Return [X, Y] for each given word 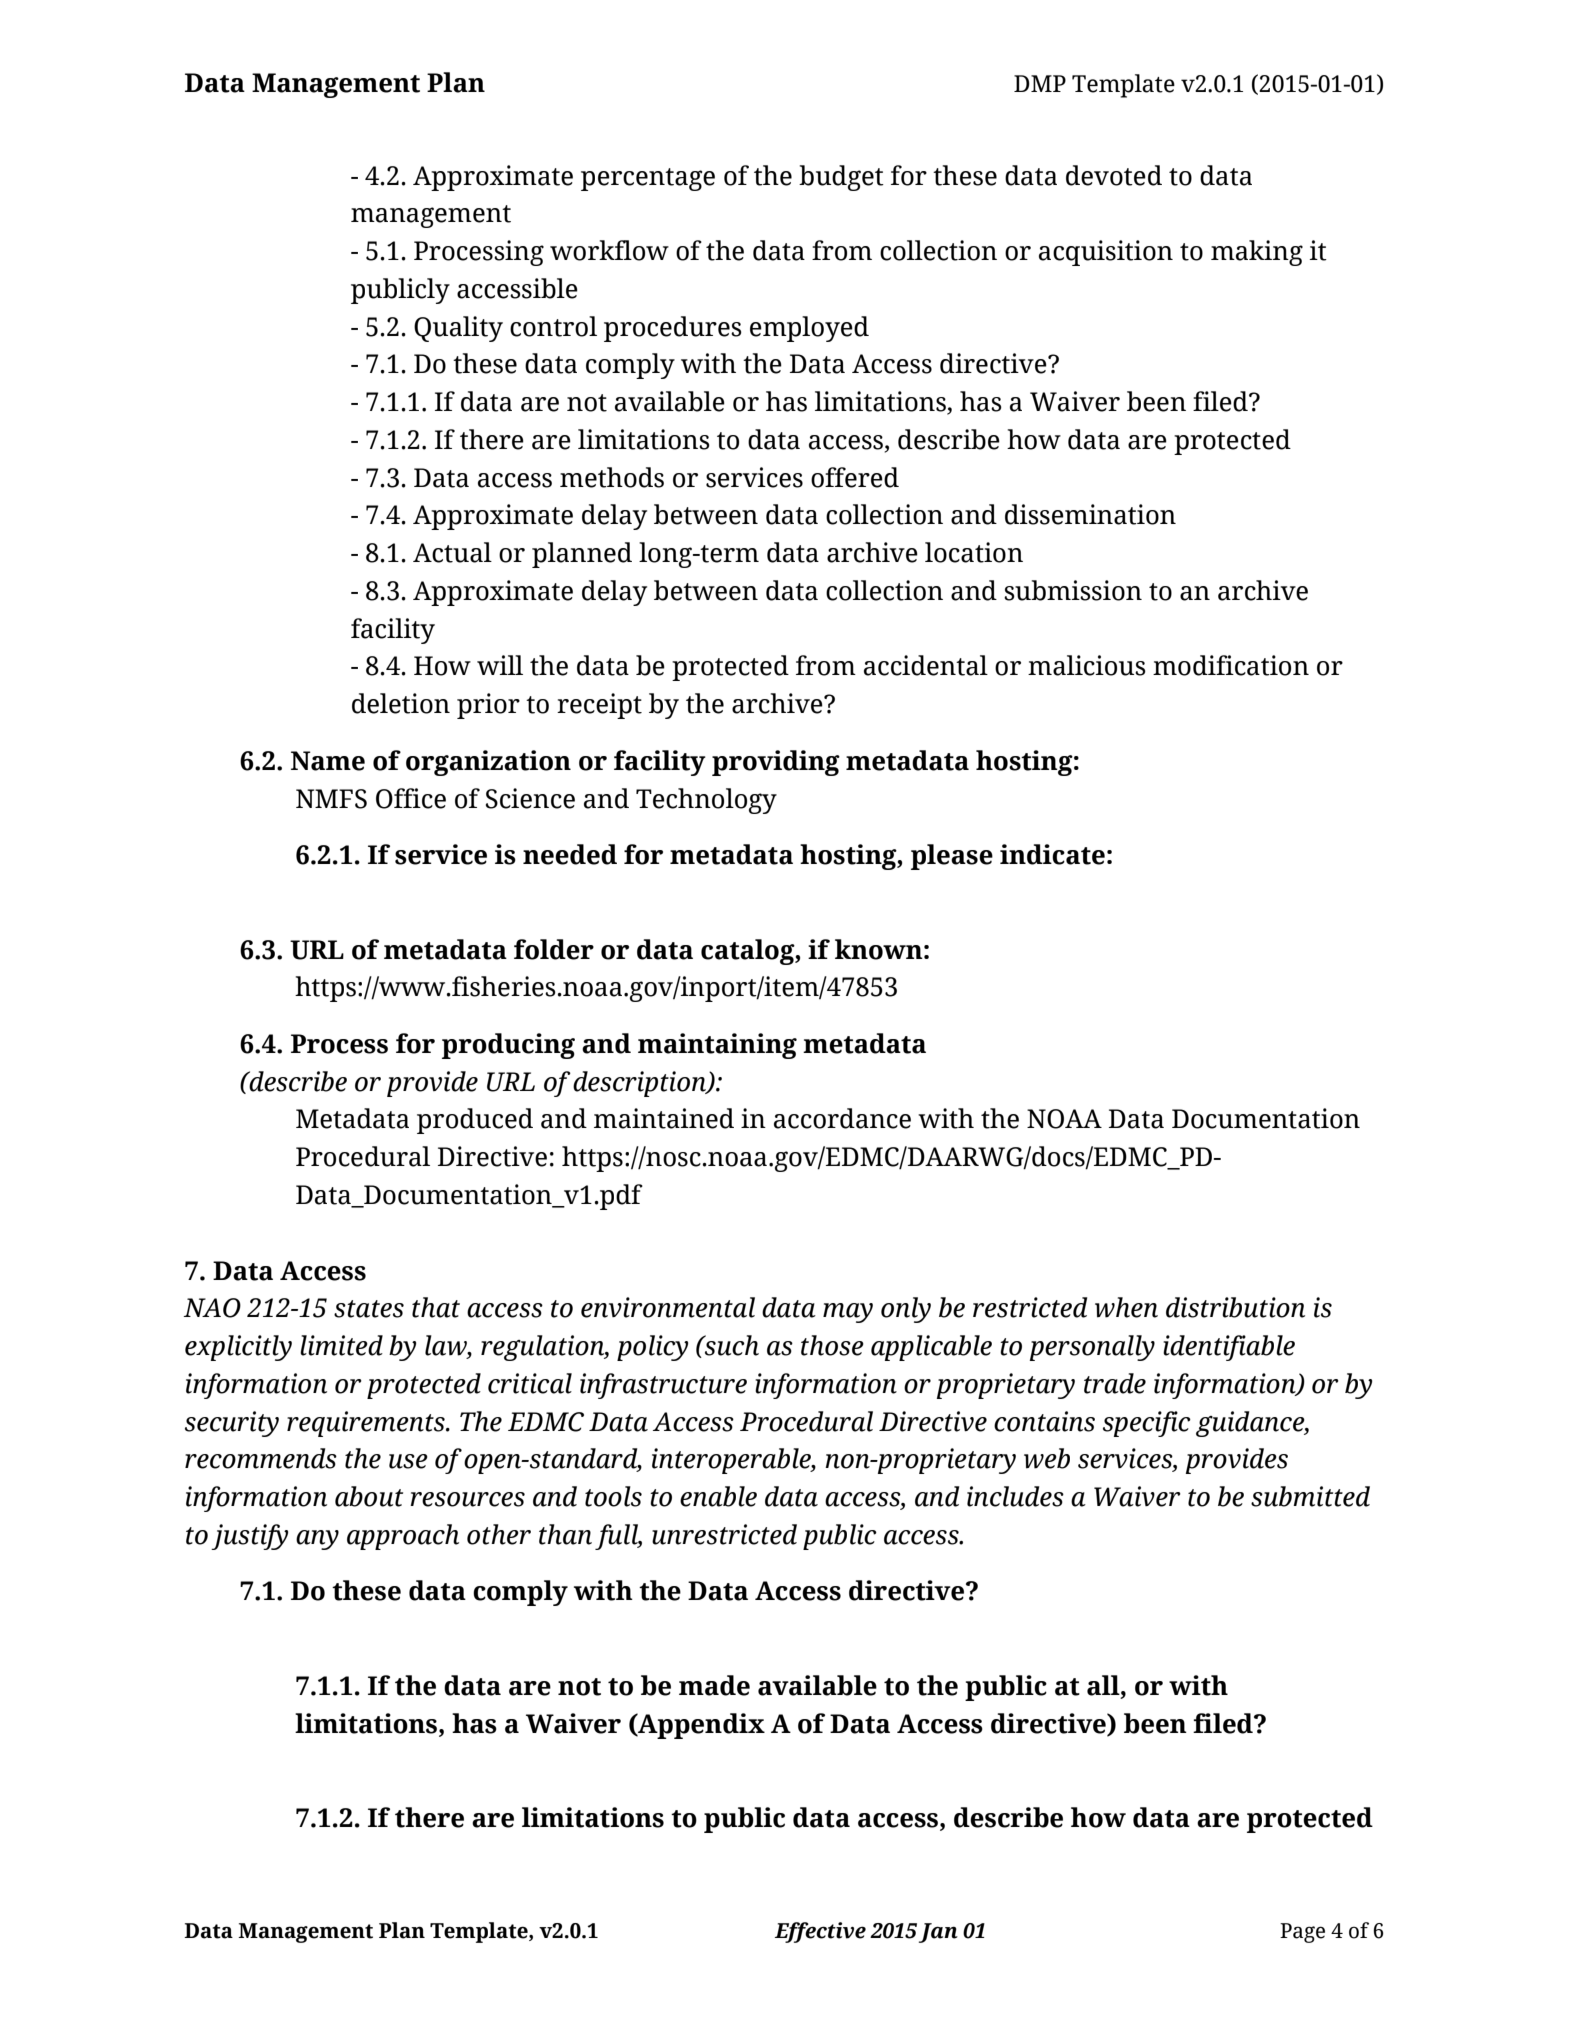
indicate [1052, 854]
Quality [458, 329]
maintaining [717, 1046]
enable [718, 1496]
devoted [1114, 175]
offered [855, 477]
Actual [452, 552]
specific [1147, 1424]
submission [1073, 590]
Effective [820, 1932]
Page [1302, 1933]
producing [508, 1046]
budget [841, 178]
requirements [367, 1424]
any [317, 1540]
